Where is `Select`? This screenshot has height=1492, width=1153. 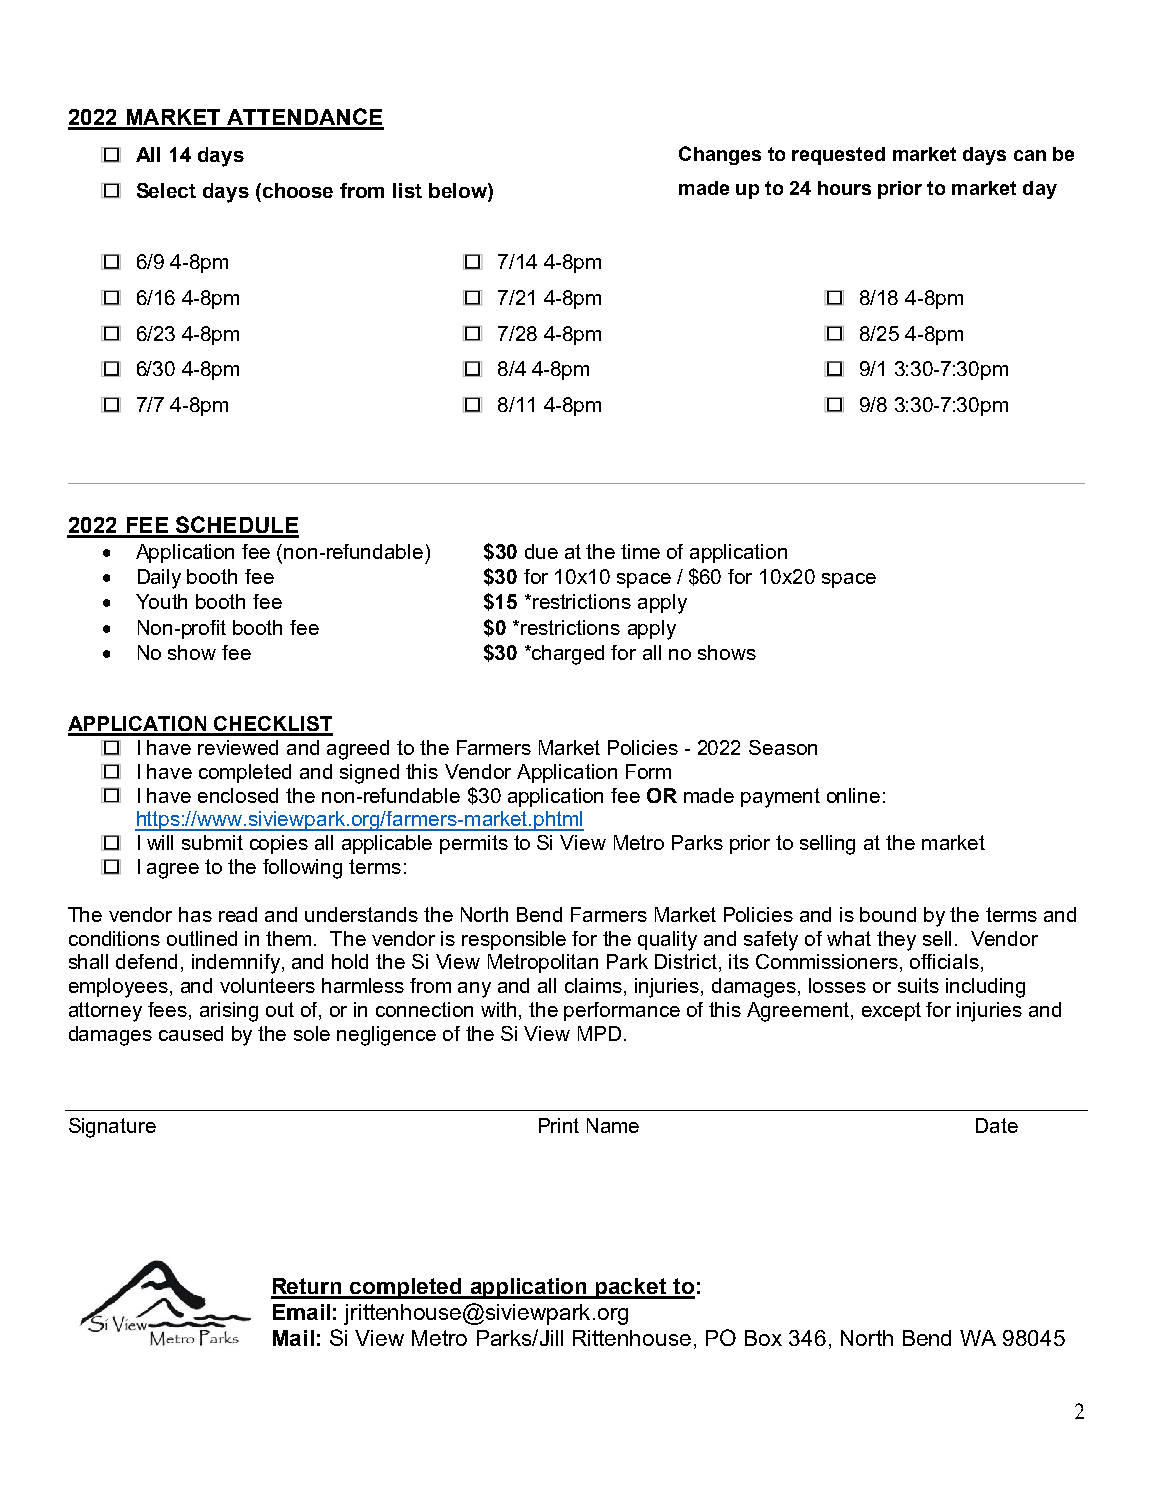 Select is located at coordinates (166, 190).
